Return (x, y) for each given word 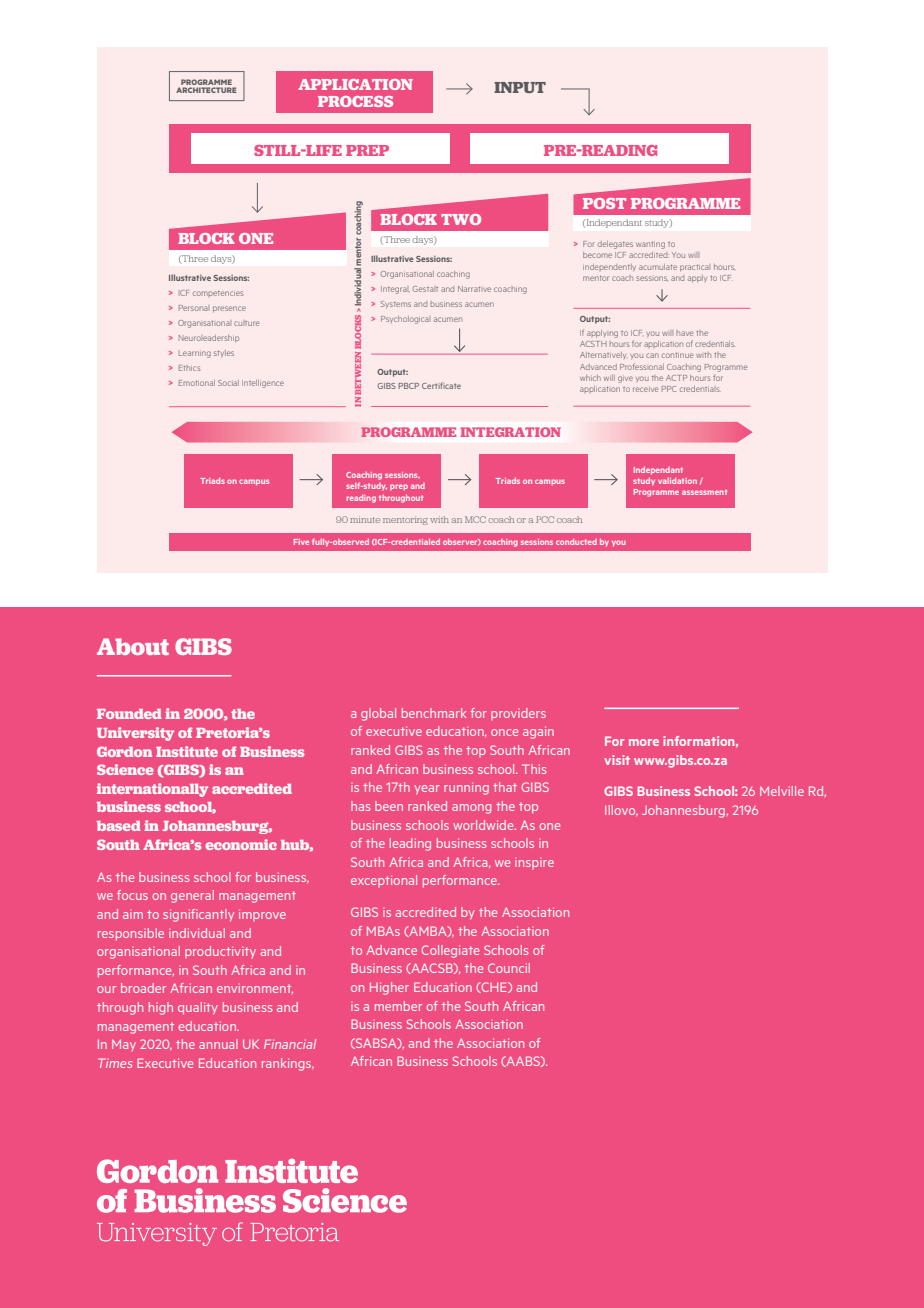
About (133, 646)
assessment (704, 492)
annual (218, 1044)
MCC (475, 519)
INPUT (520, 87)
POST (604, 203)
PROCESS (355, 101)
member (398, 1006)
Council (509, 968)
